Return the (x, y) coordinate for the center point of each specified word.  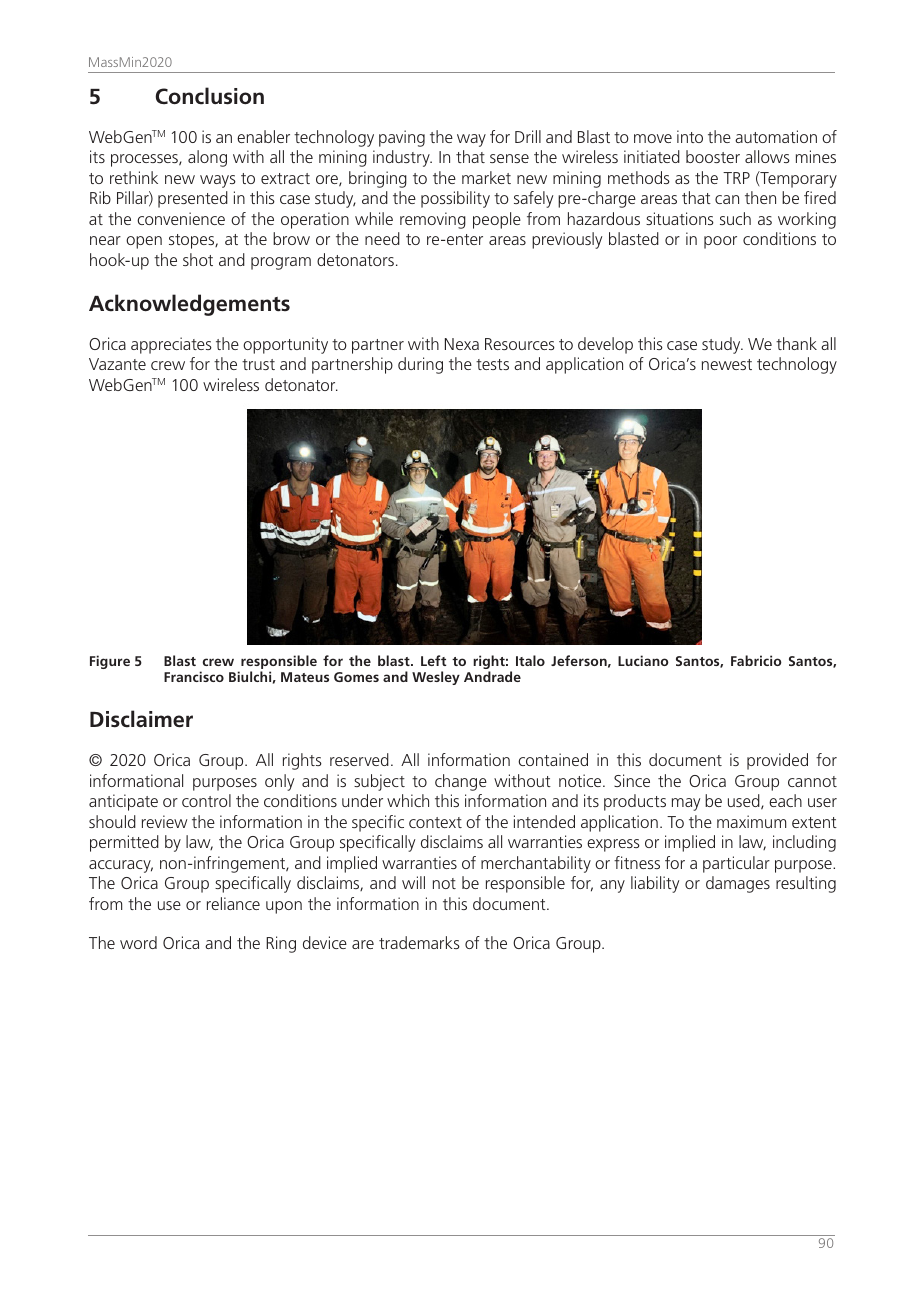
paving (402, 138)
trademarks (419, 942)
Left (433, 660)
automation (776, 136)
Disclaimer (141, 719)
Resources (520, 344)
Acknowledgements (189, 305)
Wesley (436, 678)
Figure (110, 662)
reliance (233, 903)
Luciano (643, 660)
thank (796, 343)
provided (777, 761)
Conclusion (210, 96)
